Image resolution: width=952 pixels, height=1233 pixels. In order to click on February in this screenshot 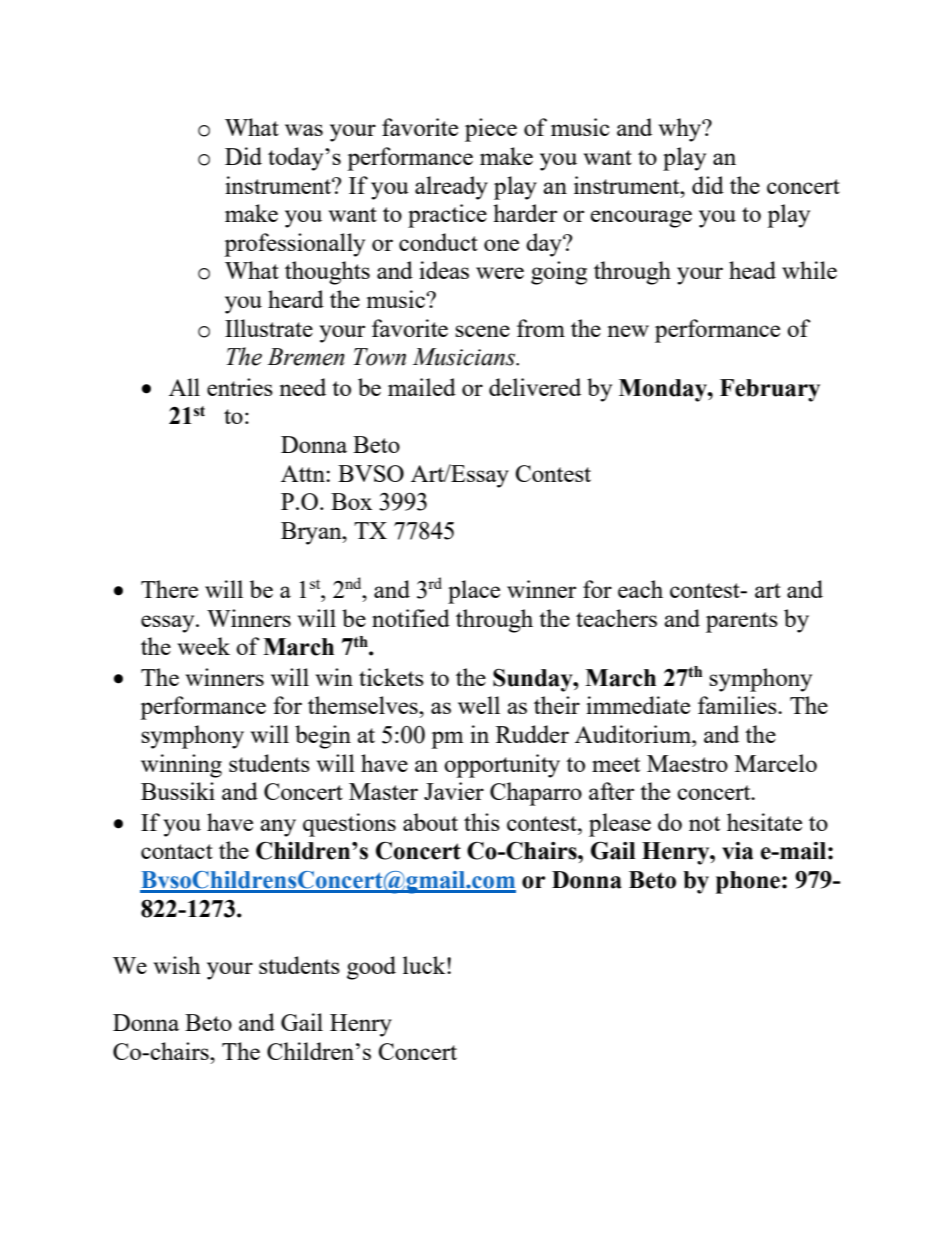, I will do `click(770, 390)`.
